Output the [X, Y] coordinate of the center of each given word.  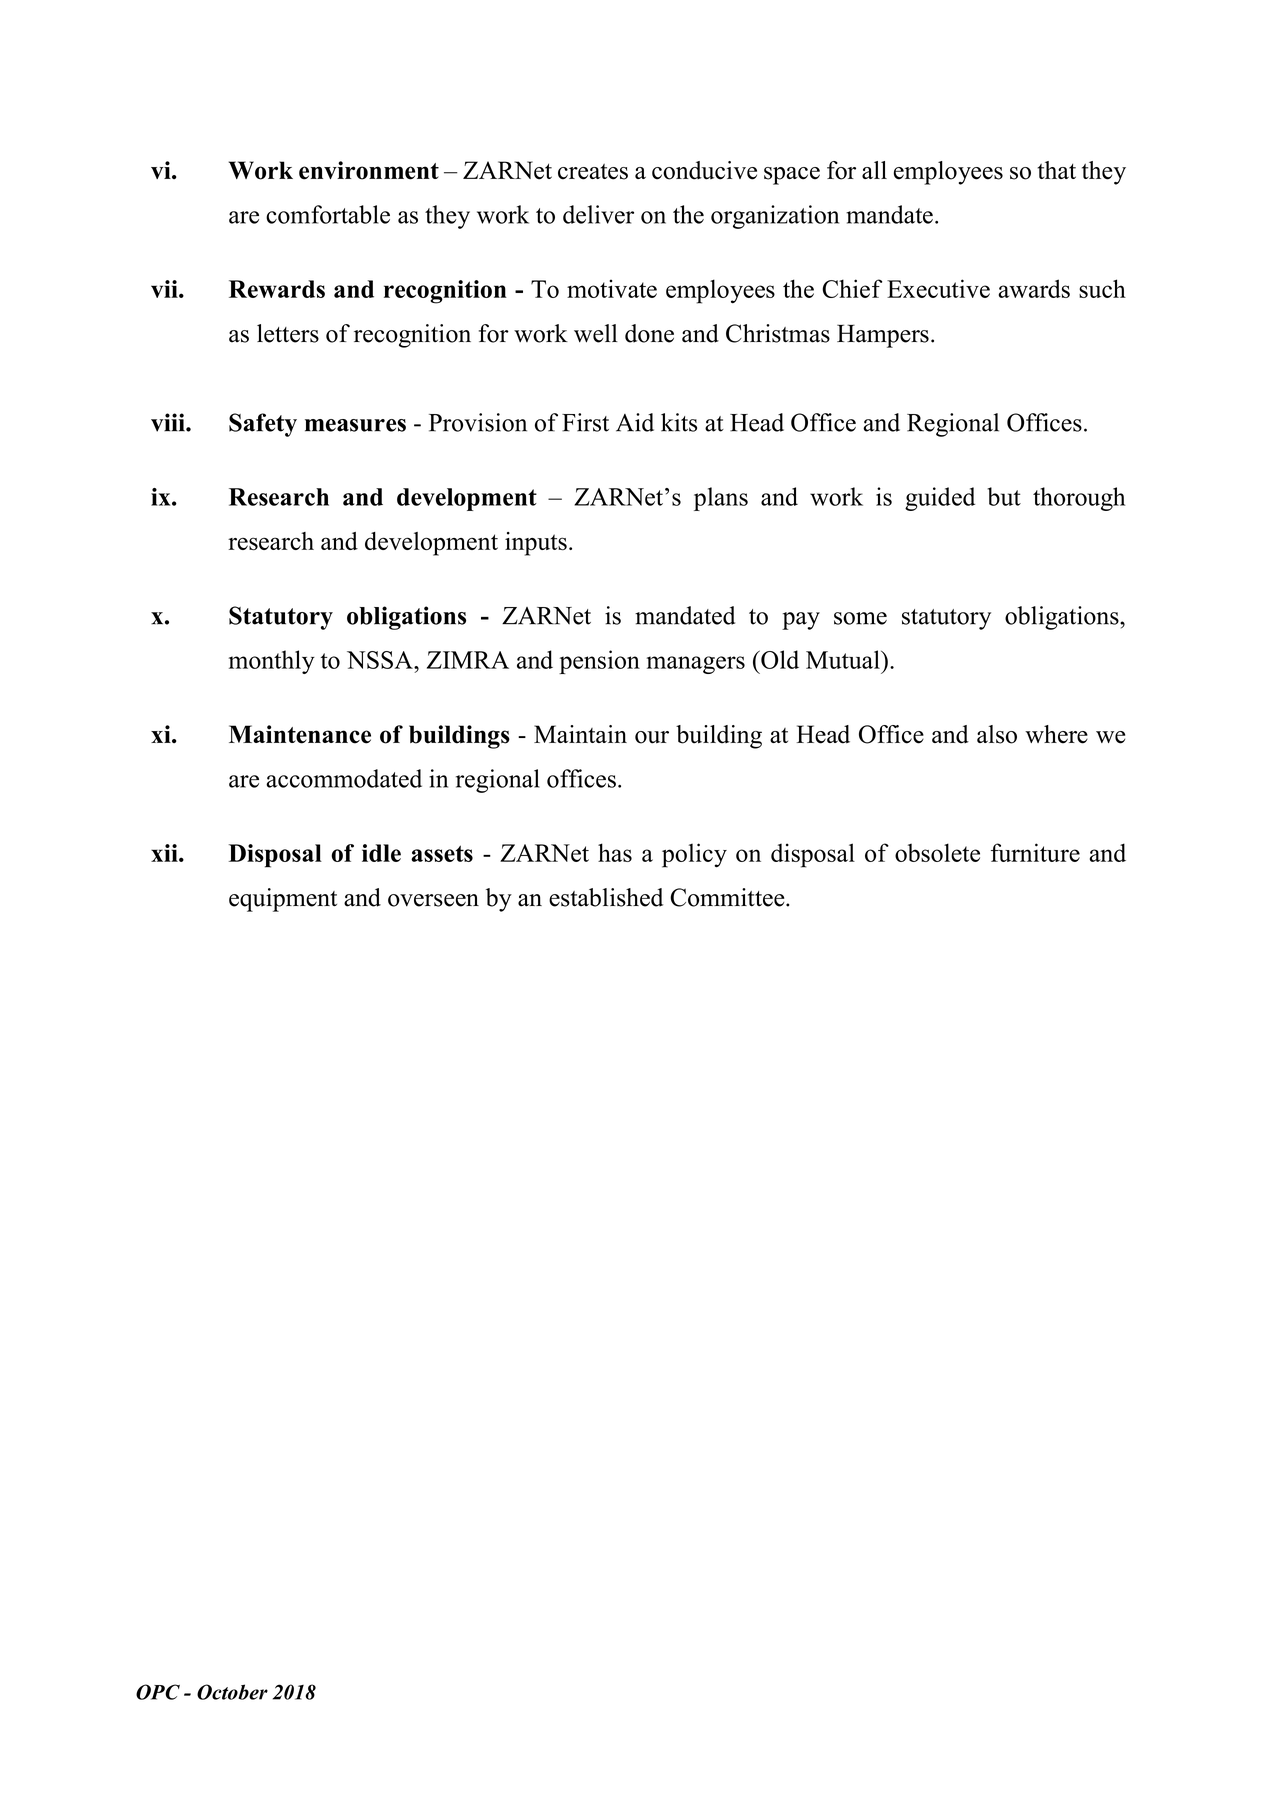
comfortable [328, 214]
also [997, 734]
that [1057, 170]
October [232, 1692]
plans [721, 499]
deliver [598, 214]
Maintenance [300, 734]
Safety [263, 425]
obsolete [937, 852]
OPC [158, 1692]
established [606, 897]
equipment [283, 900]
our [652, 737]
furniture [1035, 852]
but [1004, 496]
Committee [728, 897]
